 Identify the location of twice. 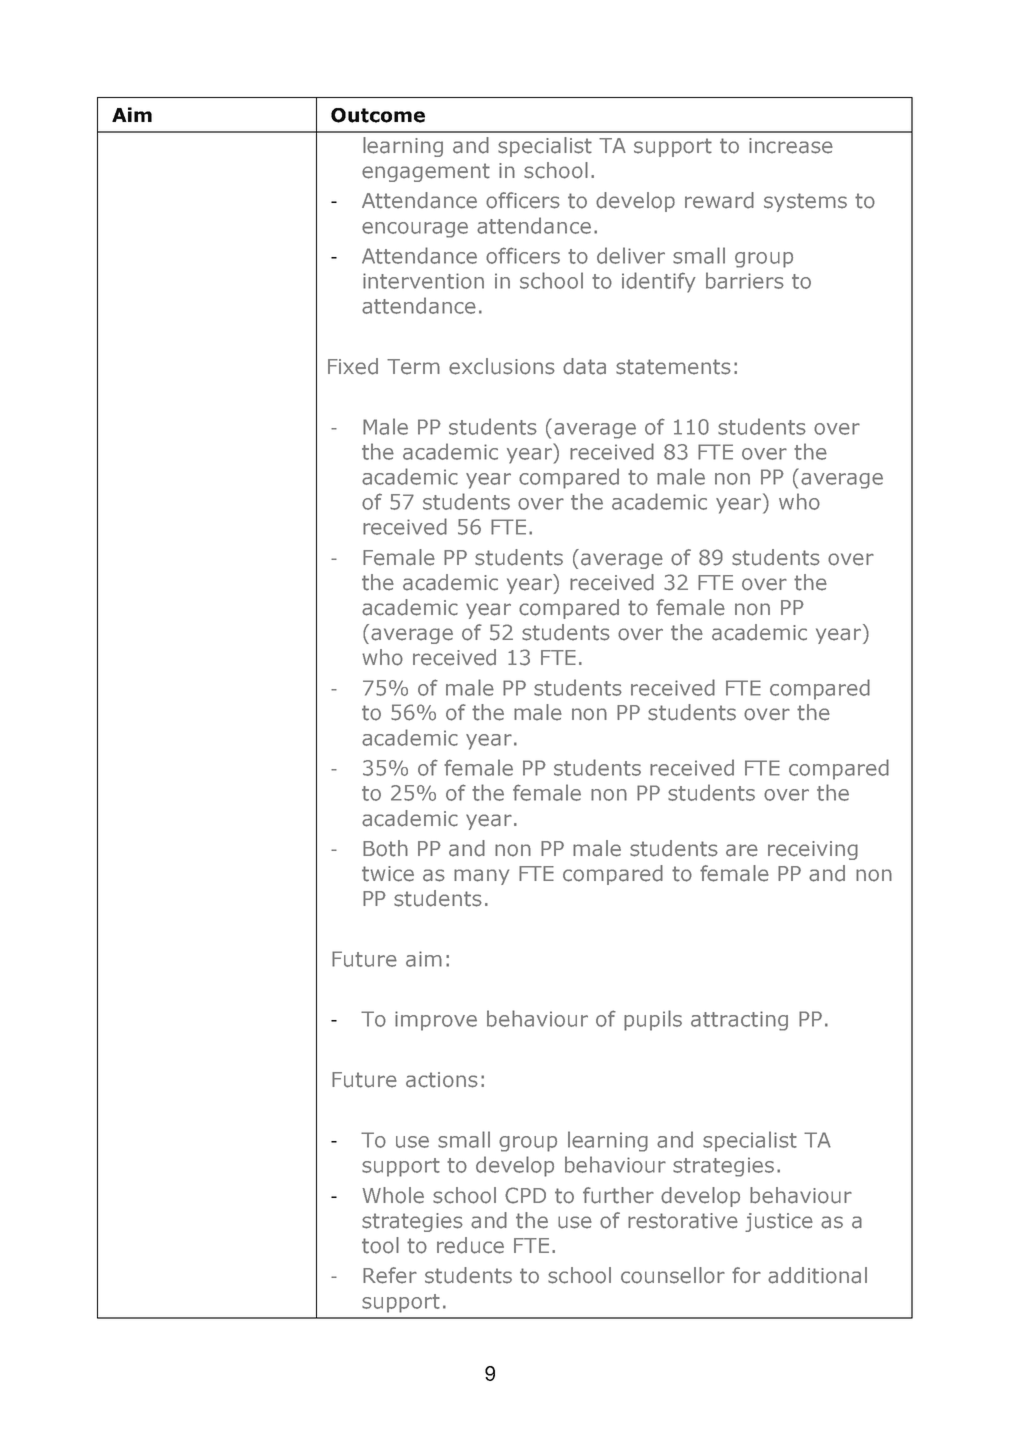
(388, 874).
